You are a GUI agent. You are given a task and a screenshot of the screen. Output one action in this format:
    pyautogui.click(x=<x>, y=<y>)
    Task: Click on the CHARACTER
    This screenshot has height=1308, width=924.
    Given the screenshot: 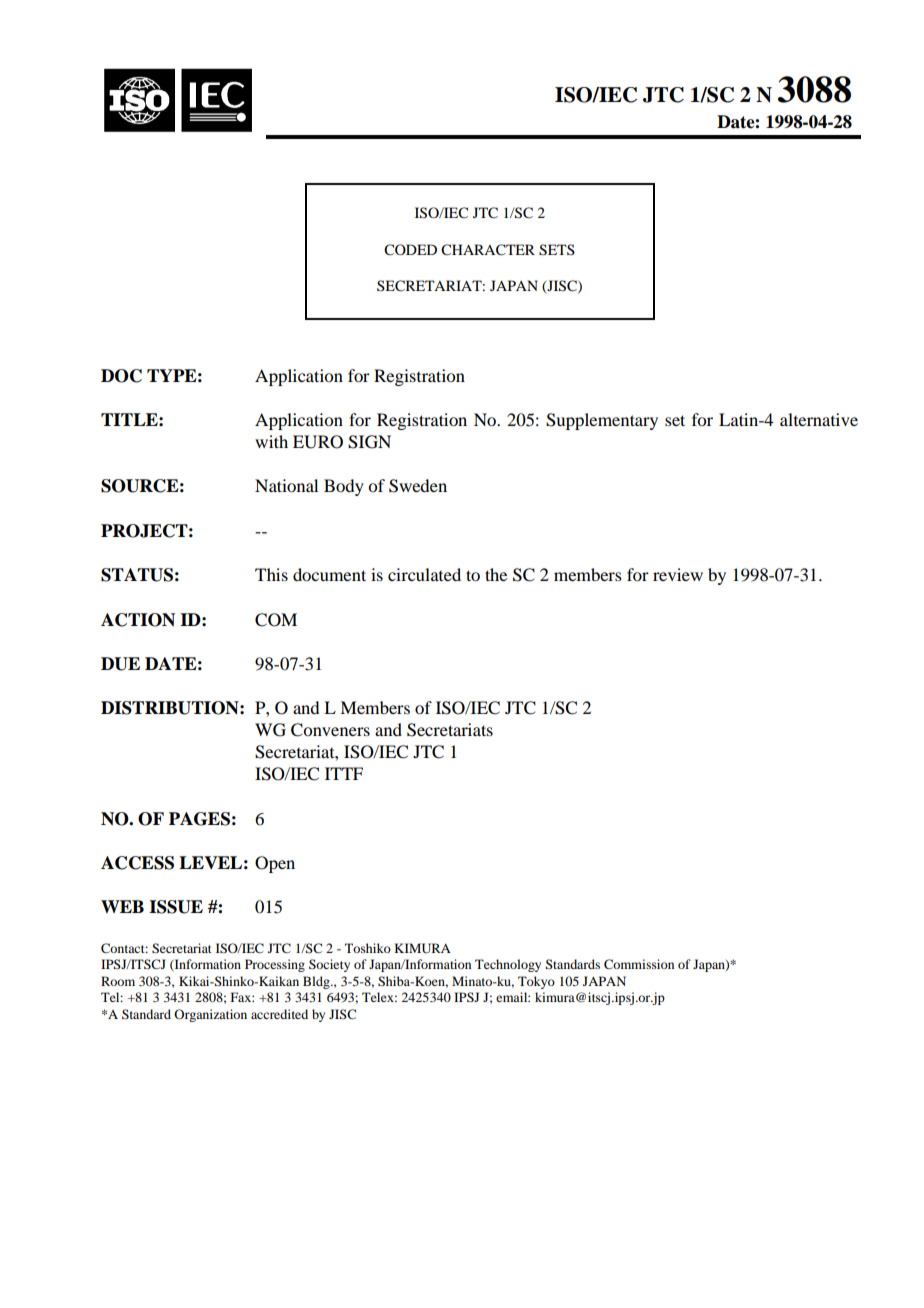 What is the action you would take?
    pyautogui.click(x=488, y=250)
